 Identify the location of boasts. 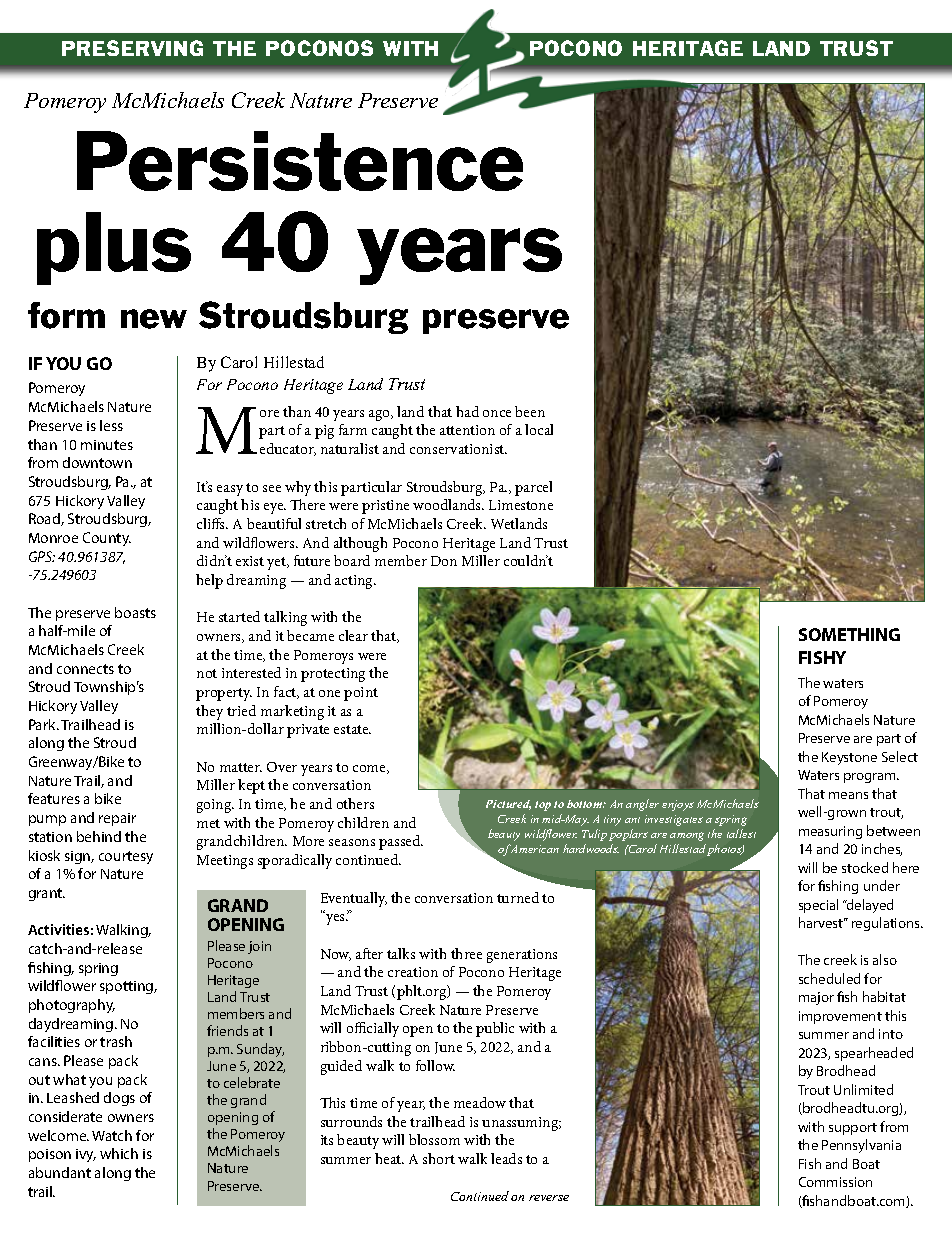
(135, 612).
